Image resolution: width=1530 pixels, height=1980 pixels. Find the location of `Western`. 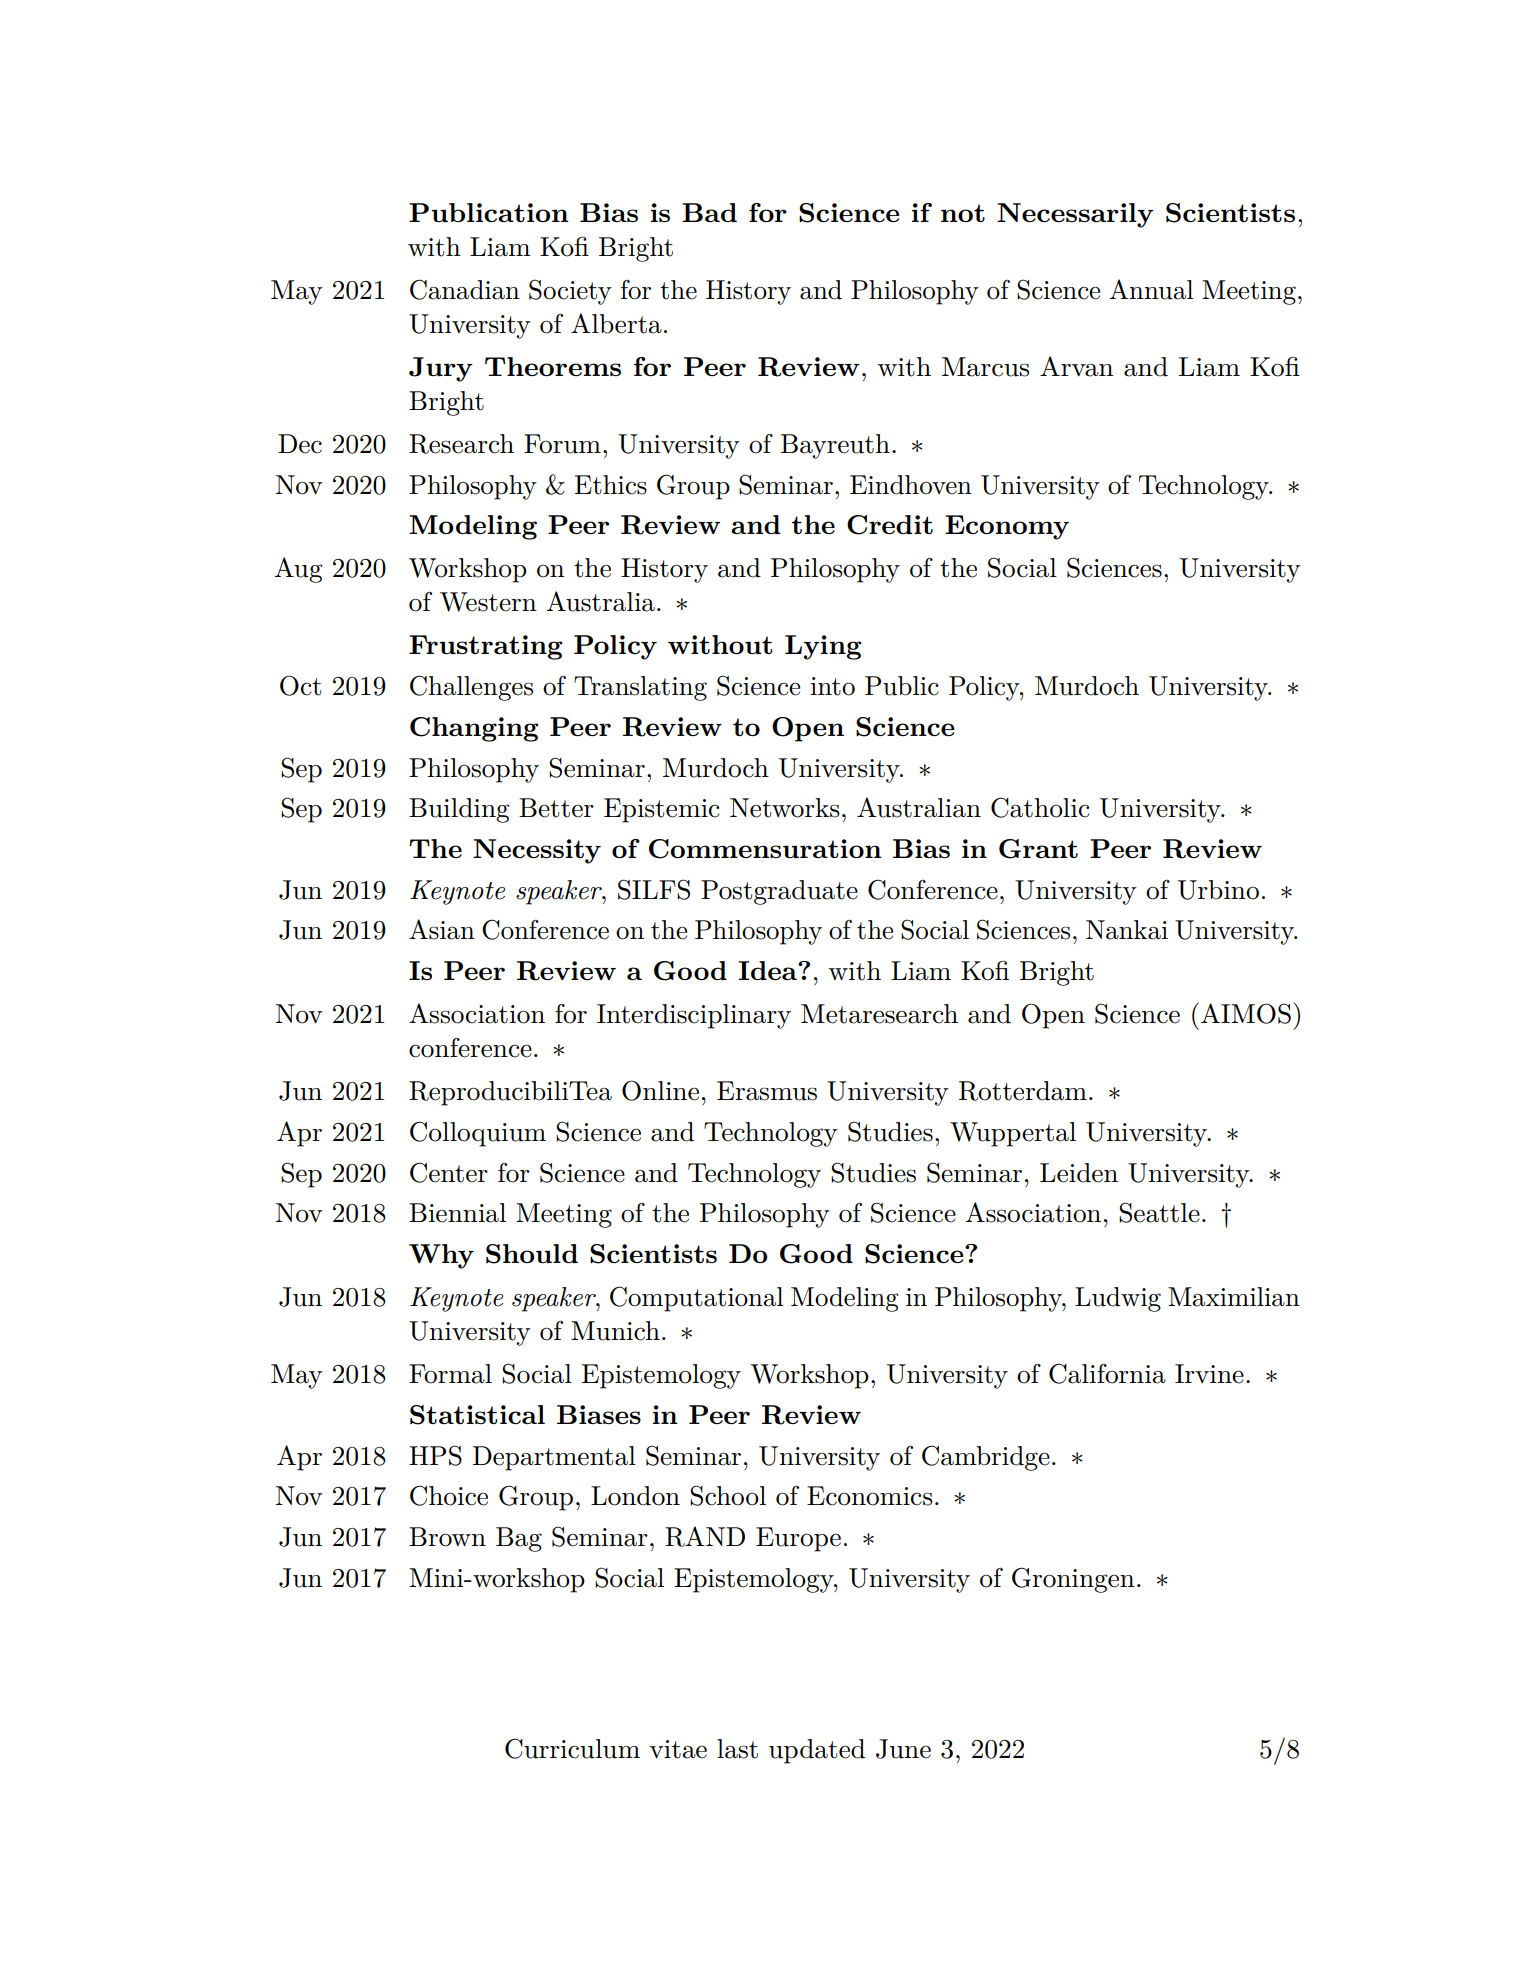

Western is located at coordinates (488, 602).
